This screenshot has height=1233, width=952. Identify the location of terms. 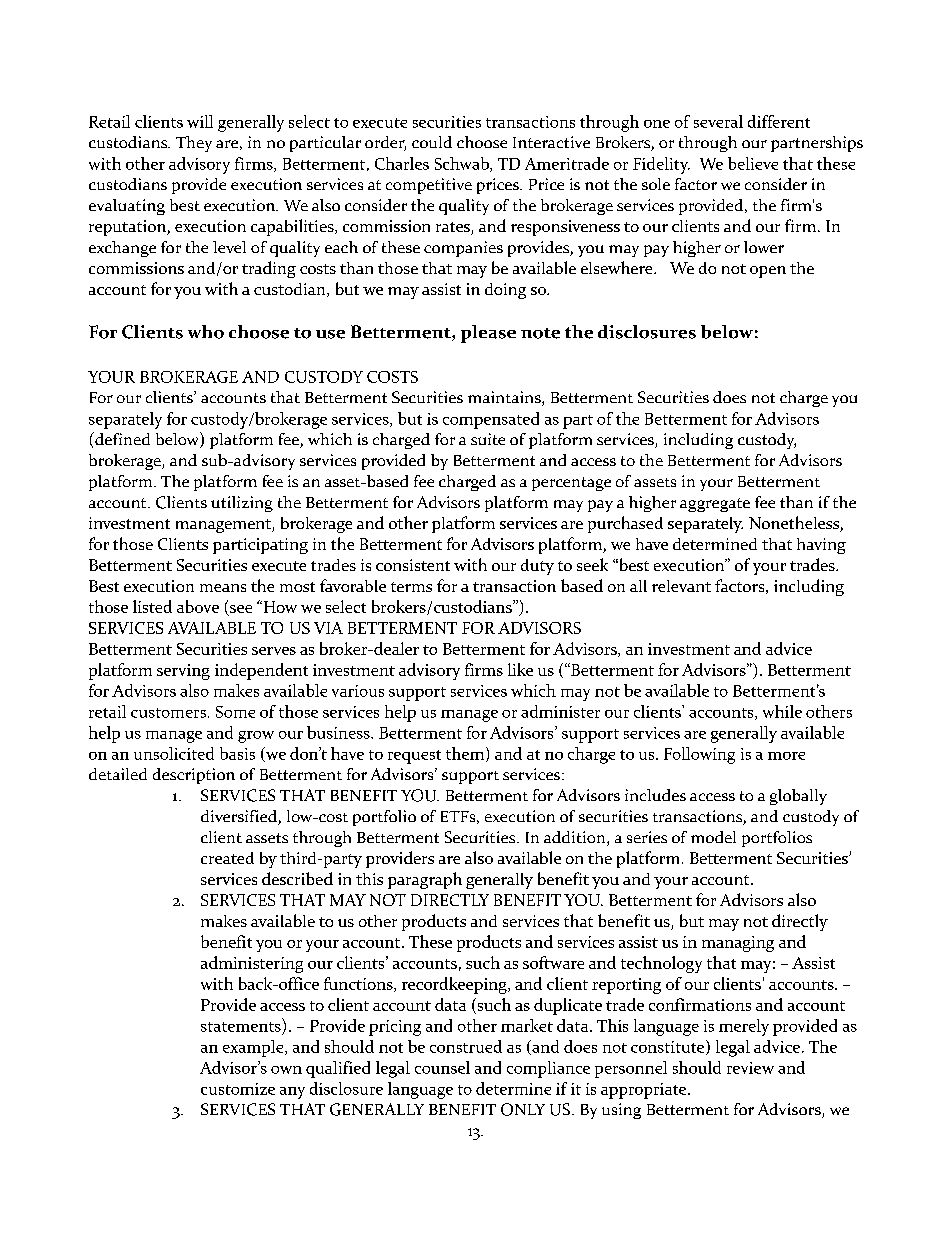
(411, 587).
